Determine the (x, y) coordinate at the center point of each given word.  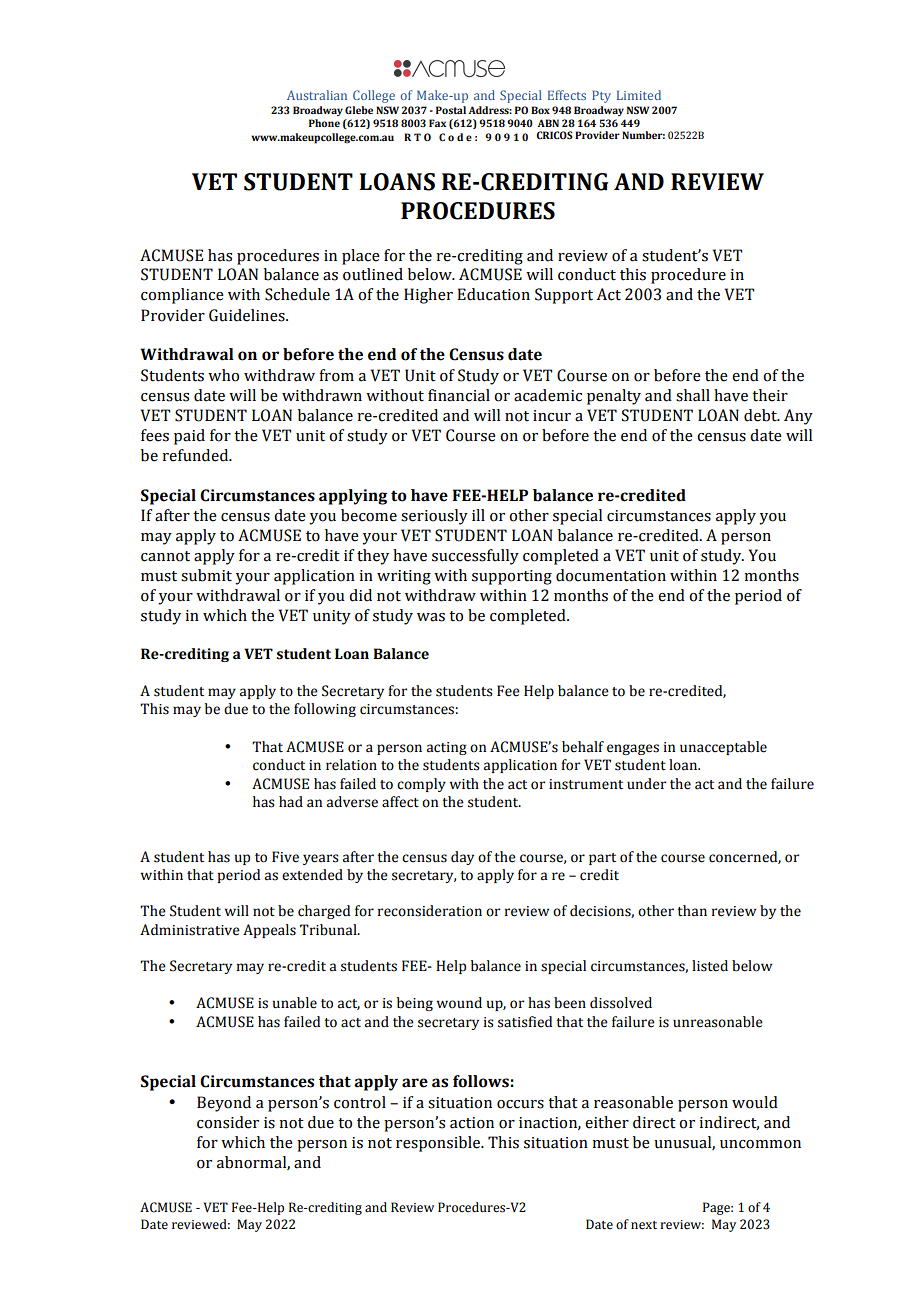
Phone (324, 123)
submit (206, 575)
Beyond (224, 1104)
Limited (639, 95)
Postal (451, 110)
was (431, 617)
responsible (439, 1144)
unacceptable (723, 748)
